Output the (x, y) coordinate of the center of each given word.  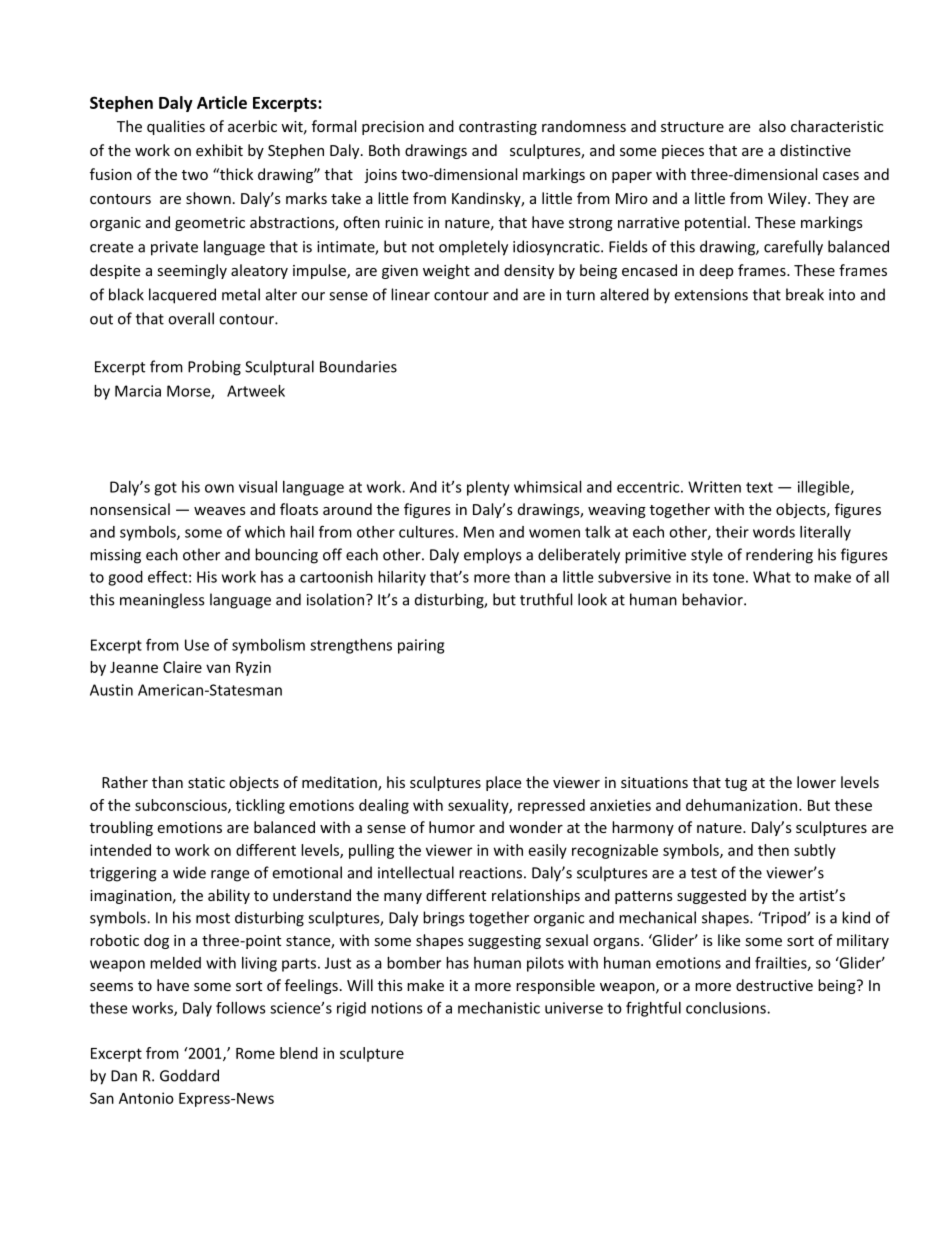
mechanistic (499, 1008)
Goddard (189, 1075)
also (772, 126)
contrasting (498, 128)
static (206, 782)
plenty (488, 488)
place (503, 783)
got (165, 489)
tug (736, 784)
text (759, 487)
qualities (176, 127)
